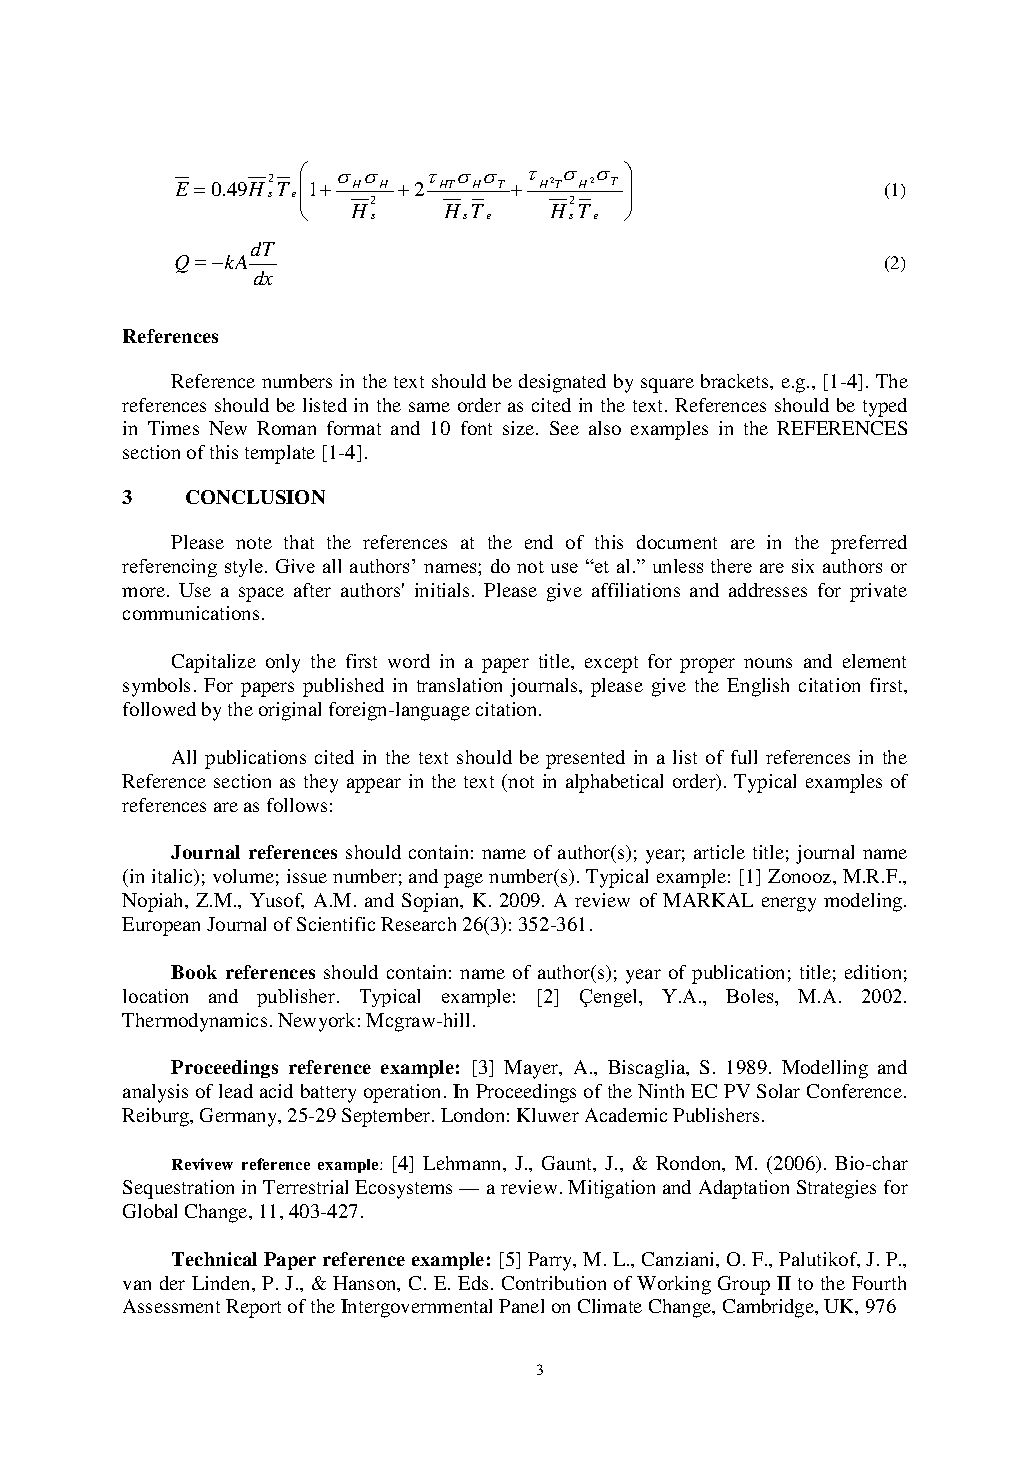 The height and width of the screenshot is (1458, 1031). Describe the element at coordinates (885, 407) in the screenshot. I see `typed` at that location.
